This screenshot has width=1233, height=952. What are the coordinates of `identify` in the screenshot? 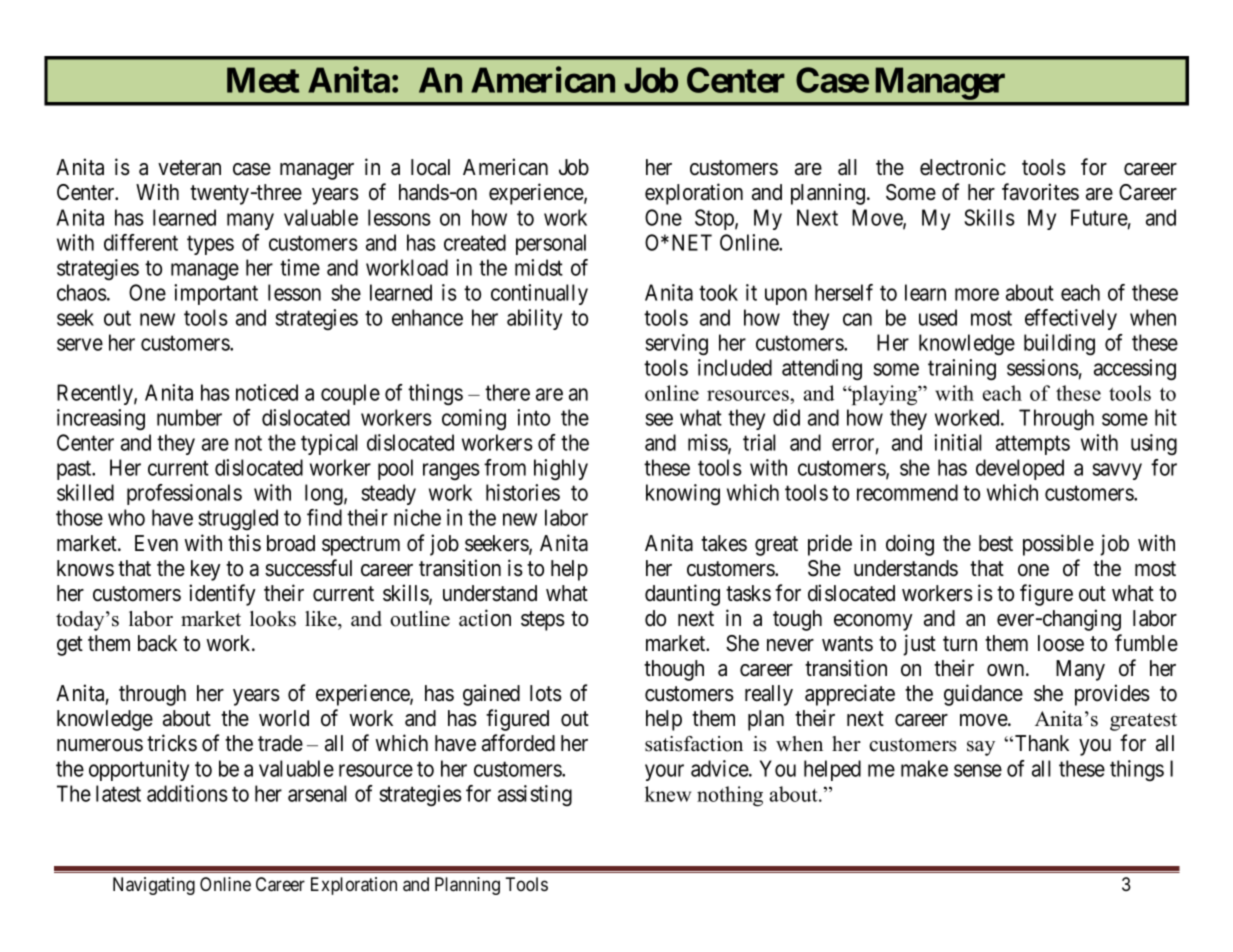 It's located at (222, 595).
